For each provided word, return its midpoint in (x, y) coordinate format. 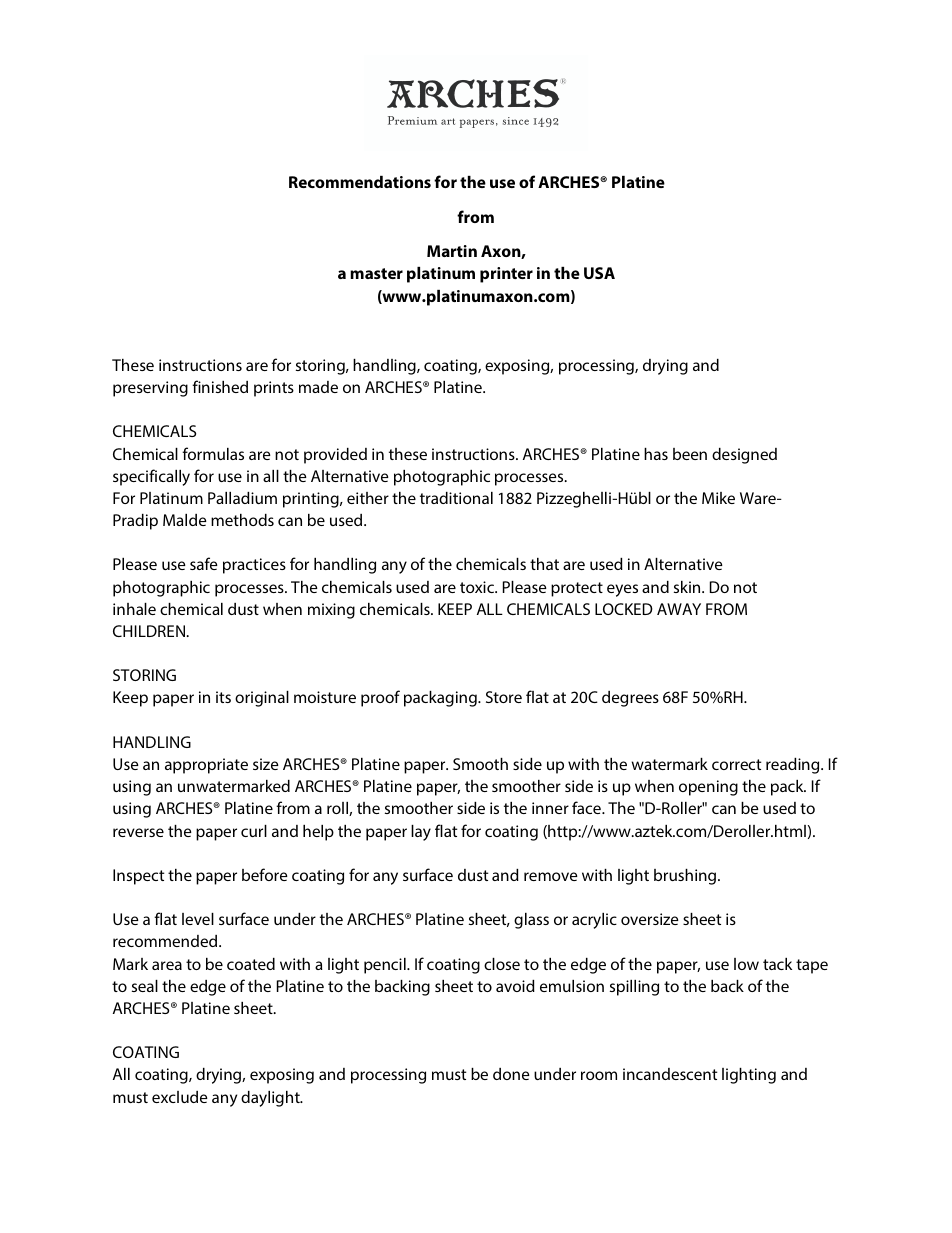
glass (531, 921)
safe (204, 563)
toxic (478, 587)
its (223, 697)
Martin (452, 251)
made (318, 387)
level (198, 919)
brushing (686, 877)
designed (744, 456)
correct (737, 764)
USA (599, 273)
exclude (180, 1097)
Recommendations (360, 182)
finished (220, 386)
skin (688, 587)
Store (504, 697)
